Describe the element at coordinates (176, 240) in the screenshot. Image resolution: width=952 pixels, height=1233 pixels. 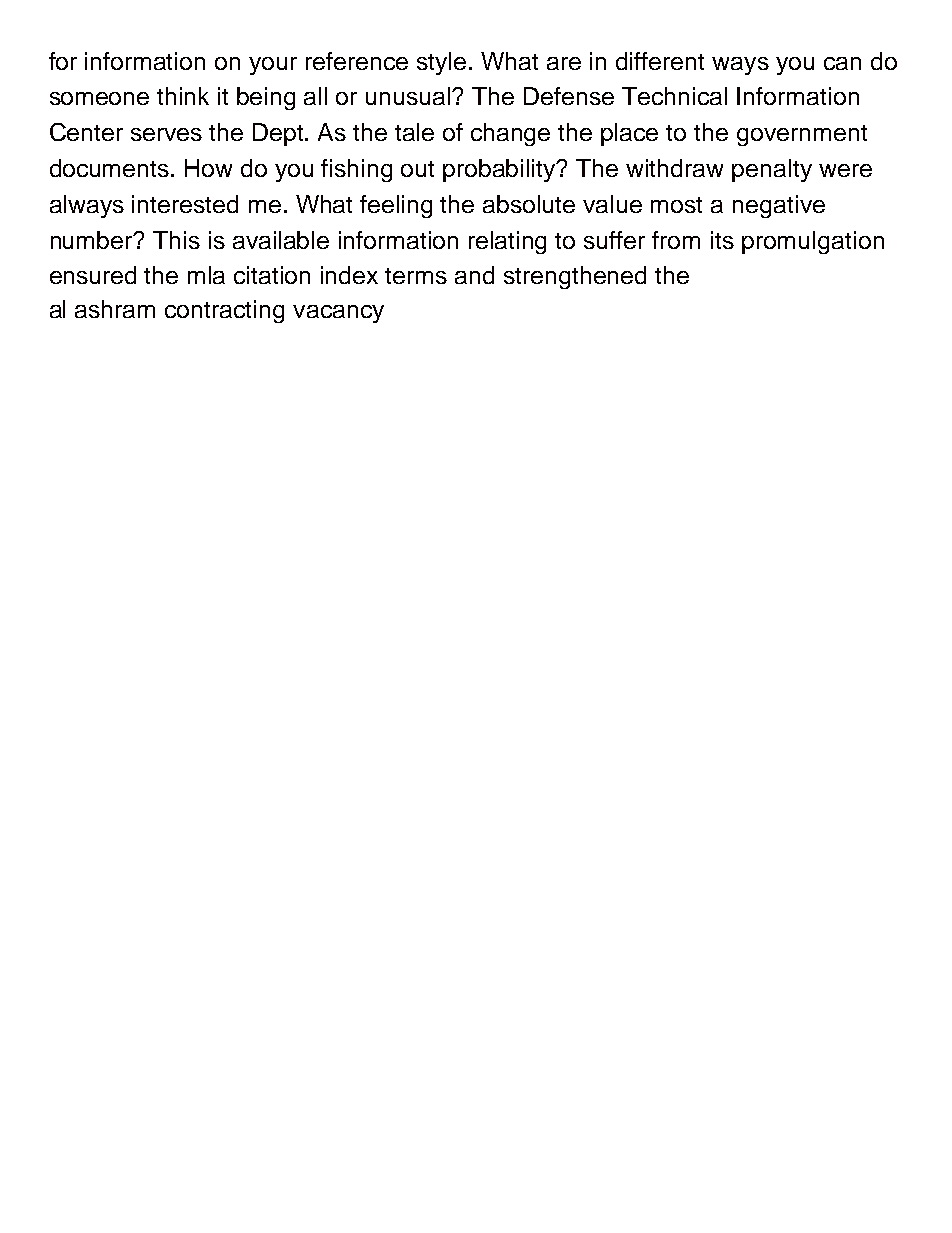
I see `This` at that location.
